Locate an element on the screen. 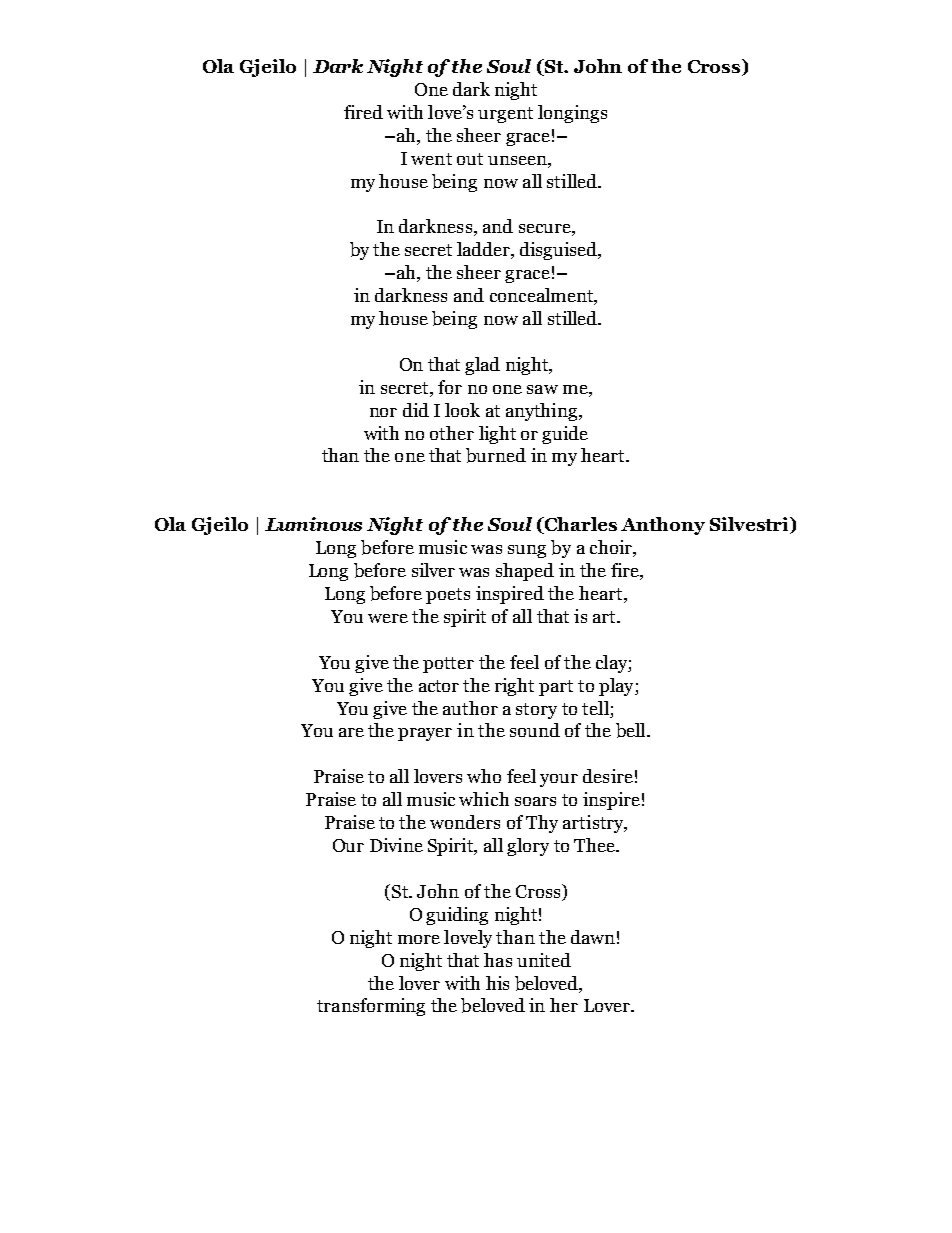 This screenshot has width=952, height=1233. his is located at coordinates (497, 983).
